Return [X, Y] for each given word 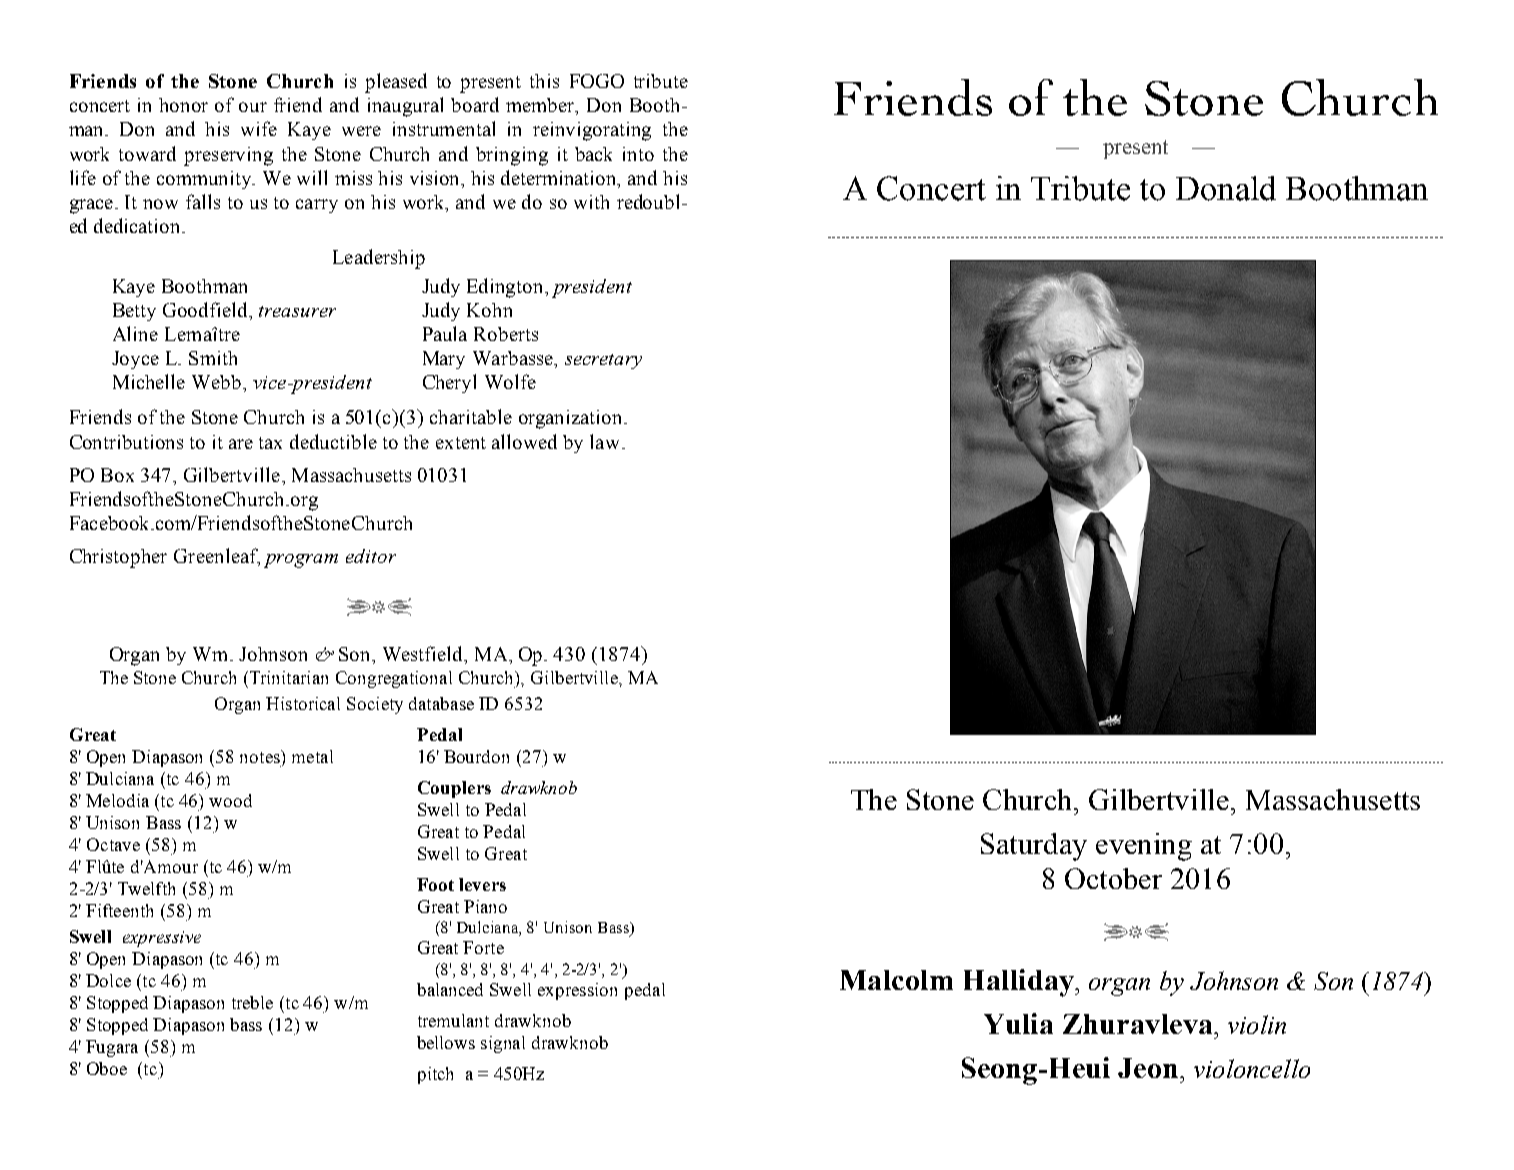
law [606, 441]
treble [252, 1002]
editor [371, 556]
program [301, 561]
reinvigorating [592, 131]
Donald [1226, 188]
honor [183, 105]
